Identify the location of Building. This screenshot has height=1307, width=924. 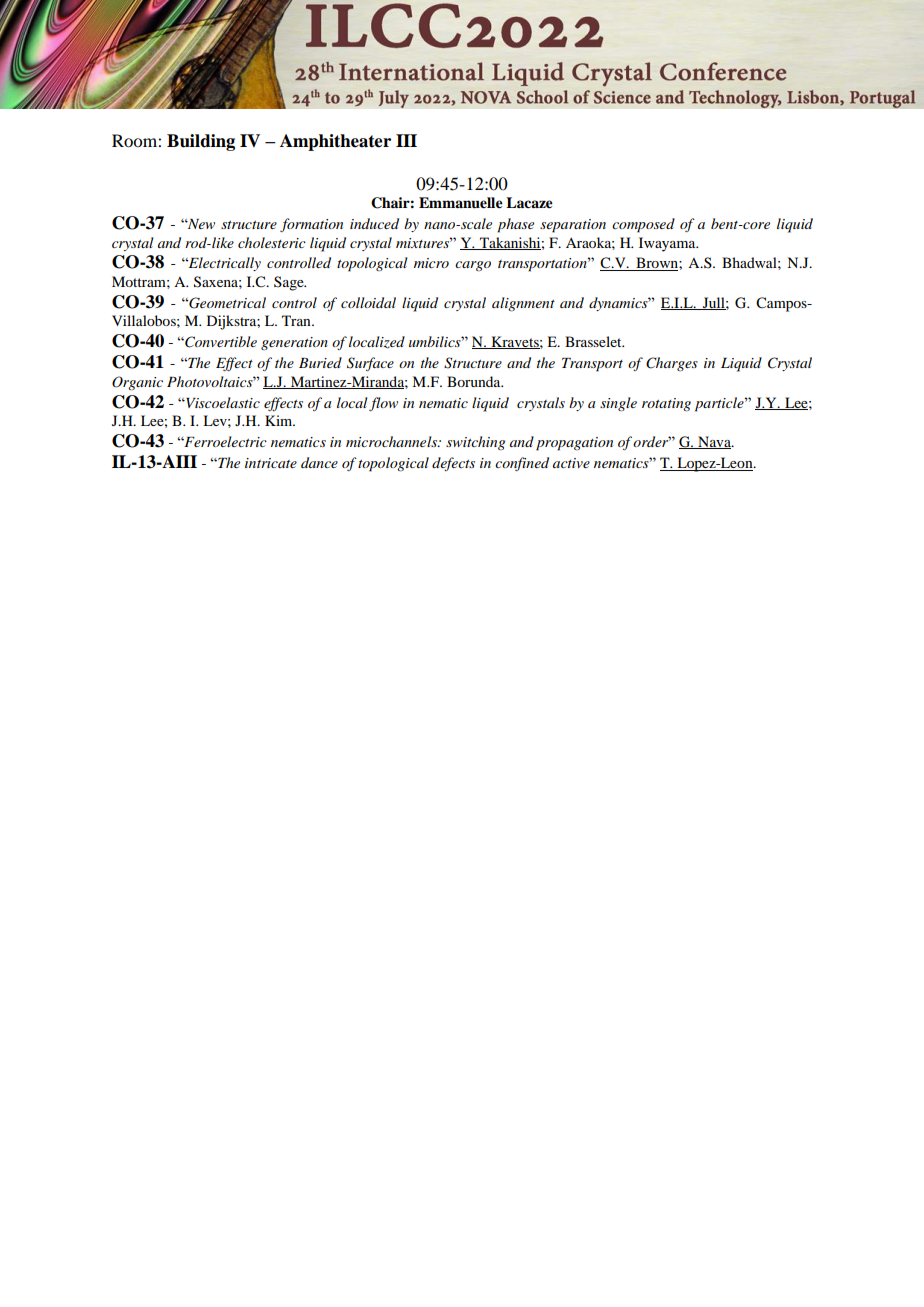
(201, 142).
